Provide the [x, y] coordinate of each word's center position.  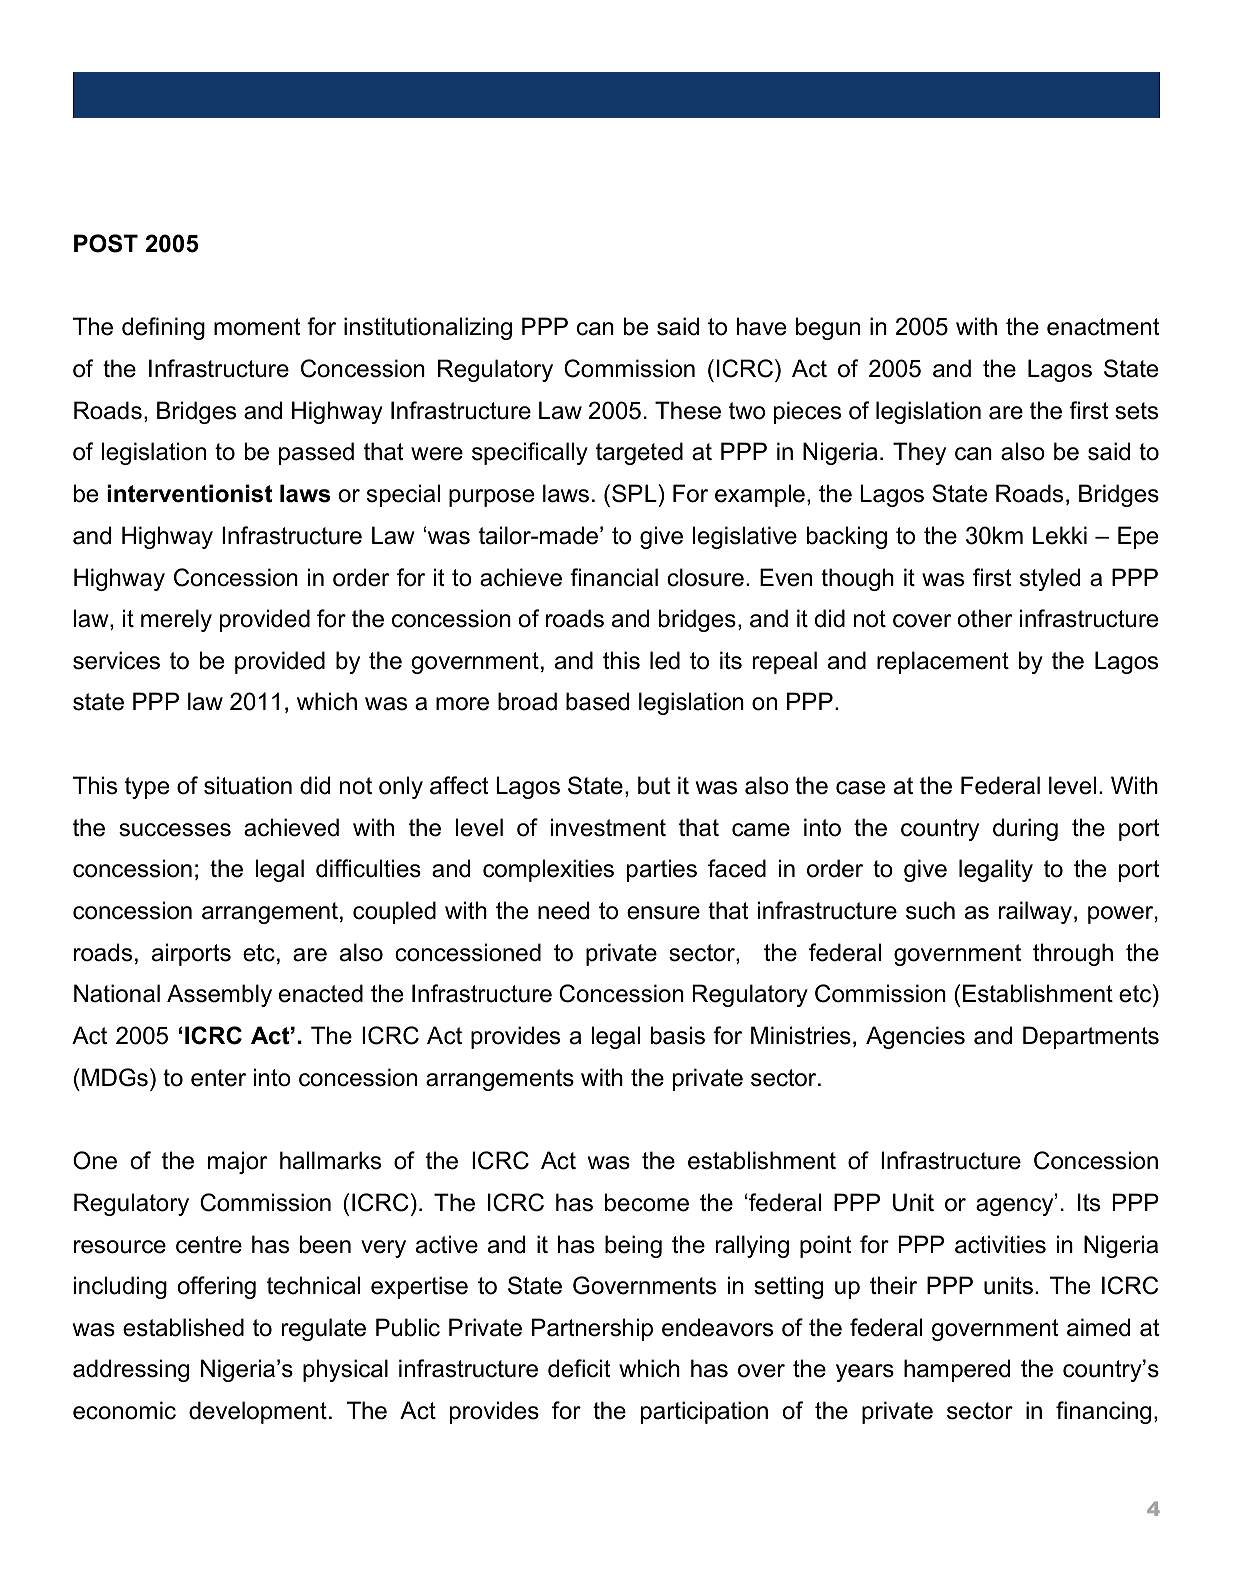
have [761, 326]
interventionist [189, 493]
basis [678, 1035]
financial [614, 577]
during [1025, 829]
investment [608, 827]
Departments [1091, 1037]
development [258, 1412]
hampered [957, 1370]
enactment [1103, 327]
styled [1050, 579]
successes [175, 830]
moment [257, 327]
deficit [579, 1368]
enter [218, 1078]
